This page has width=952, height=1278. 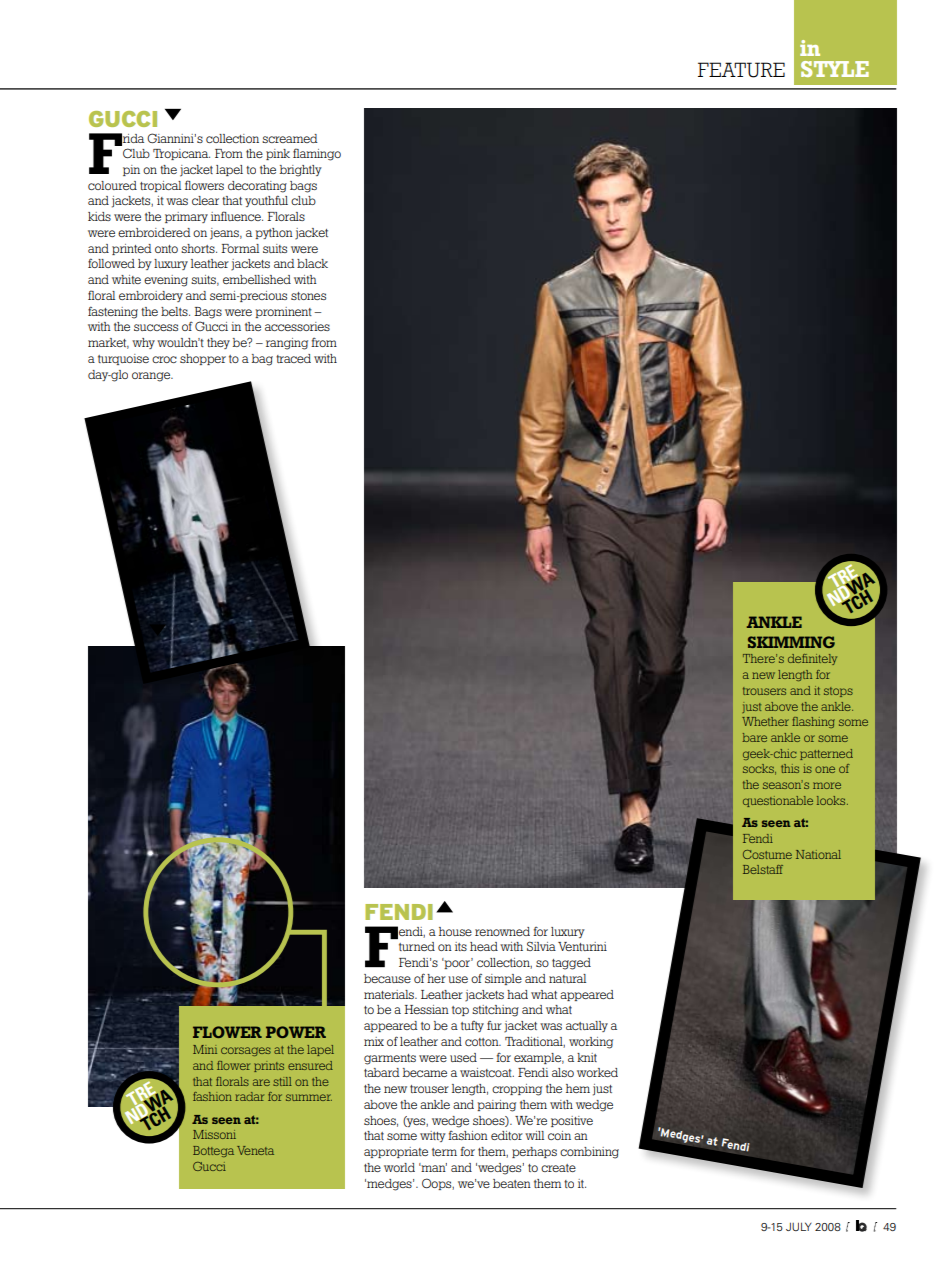 What do you see at coordinates (741, 70) in the page?
I see `FEATURE` at bounding box center [741, 70].
